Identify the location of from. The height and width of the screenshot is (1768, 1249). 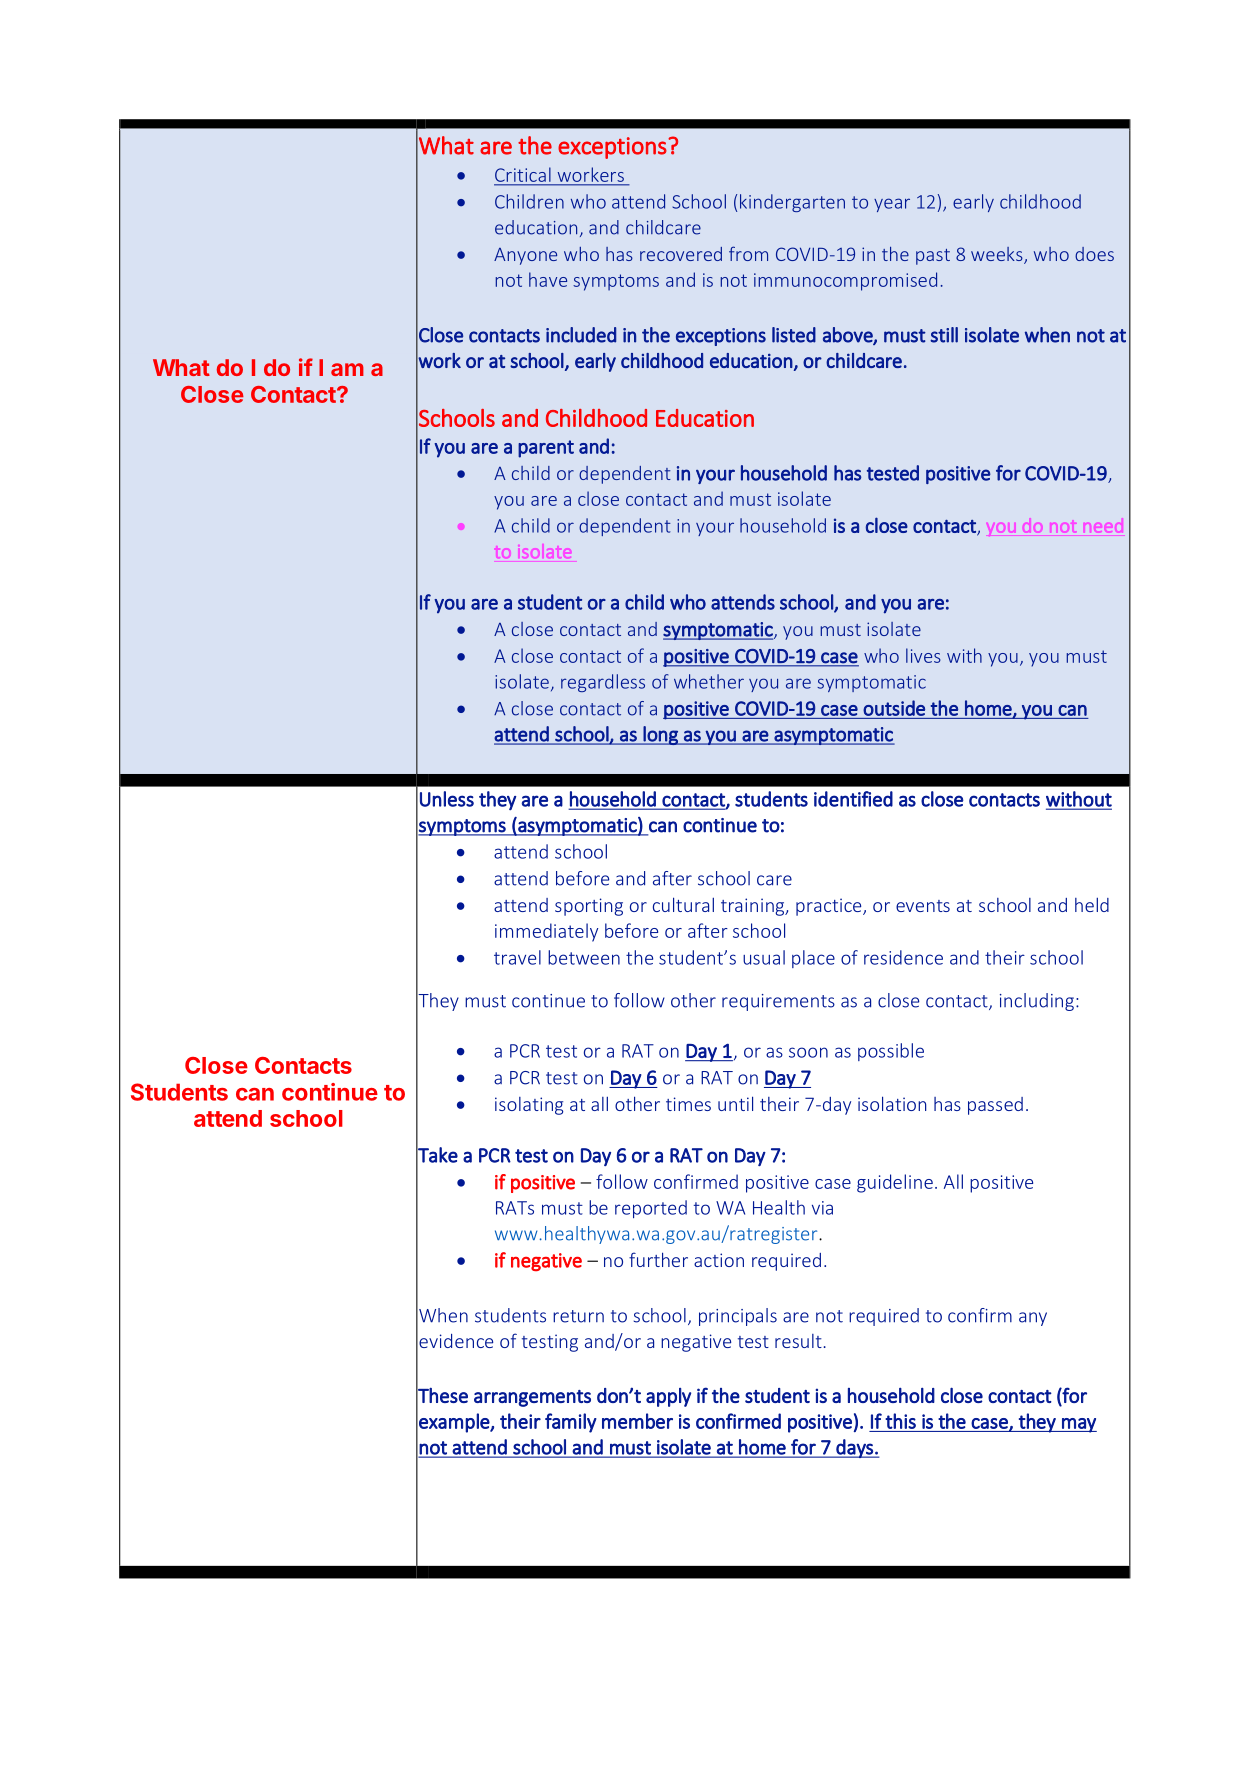
(748, 253).
